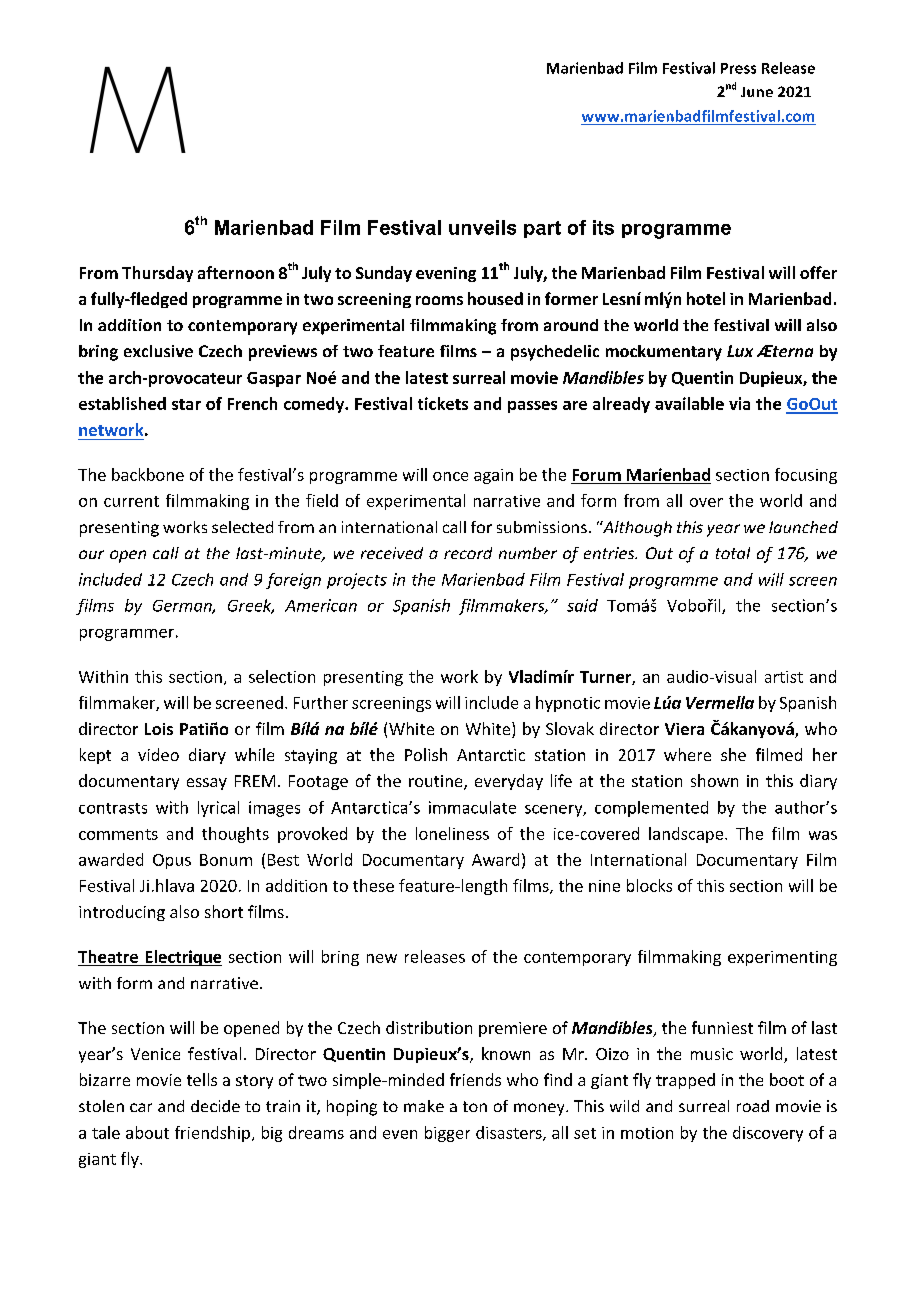  What do you see at coordinates (740, 351) in the document?
I see `Lux` at bounding box center [740, 351].
